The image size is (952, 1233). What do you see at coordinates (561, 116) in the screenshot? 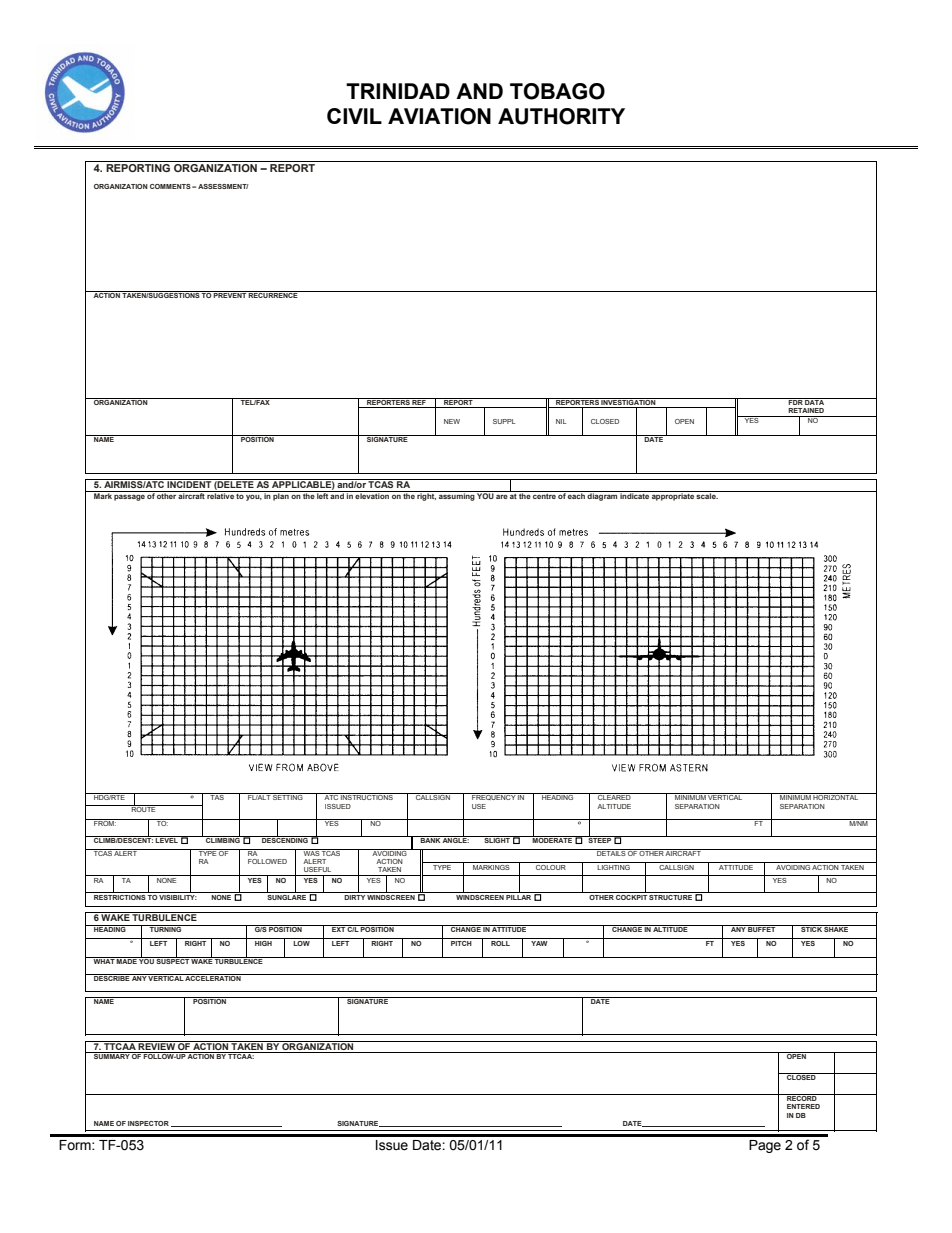
I see `AUTHORITY` at bounding box center [561, 116].
